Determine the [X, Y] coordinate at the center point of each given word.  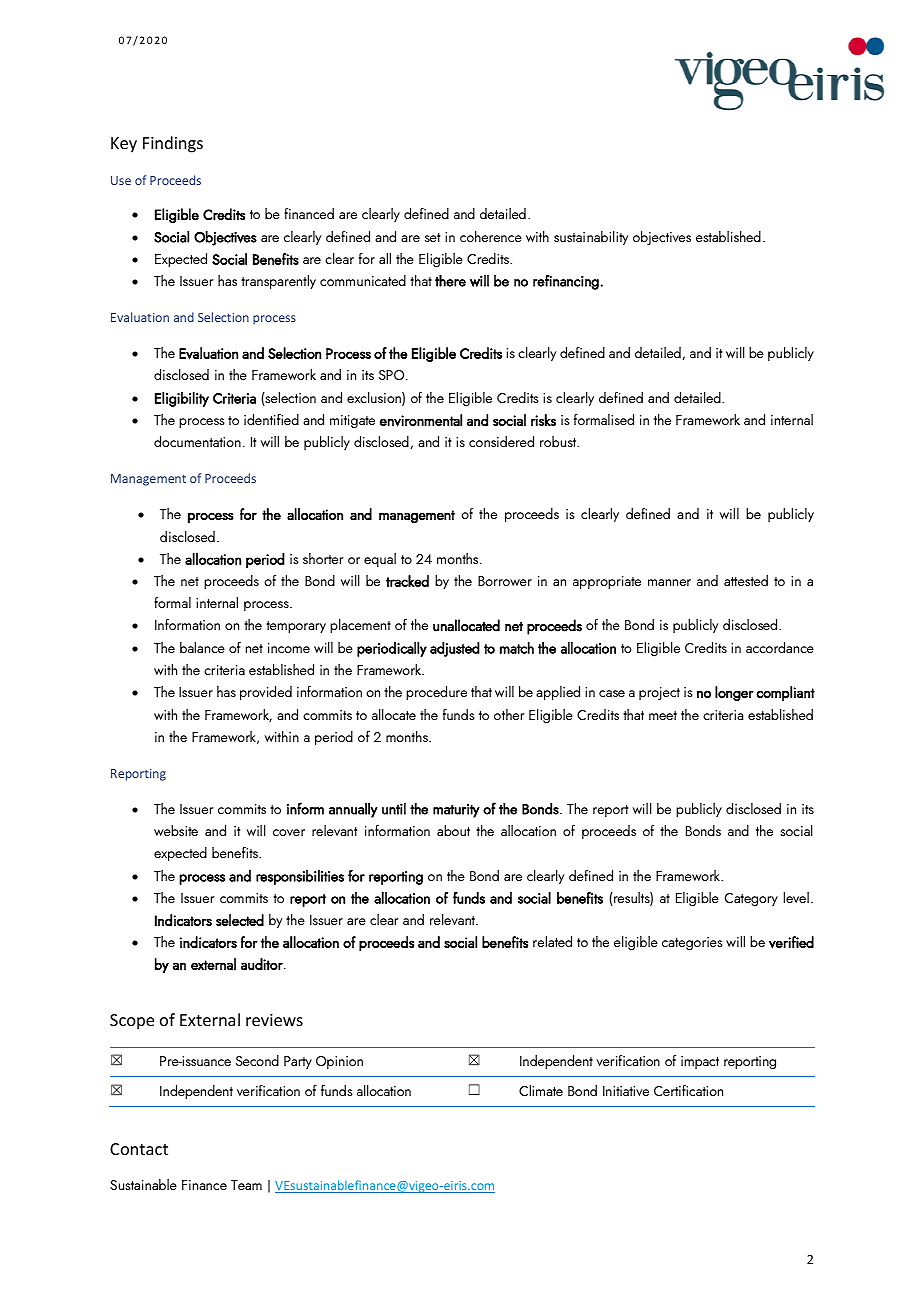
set [432, 237]
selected [240, 920]
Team [246, 1185]
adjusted [455, 649]
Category [751, 900]
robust [559, 441]
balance [202, 647]
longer [734, 693]
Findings [173, 144]
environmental [421, 420]
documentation [197, 441]
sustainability [591, 238]
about [453, 830]
